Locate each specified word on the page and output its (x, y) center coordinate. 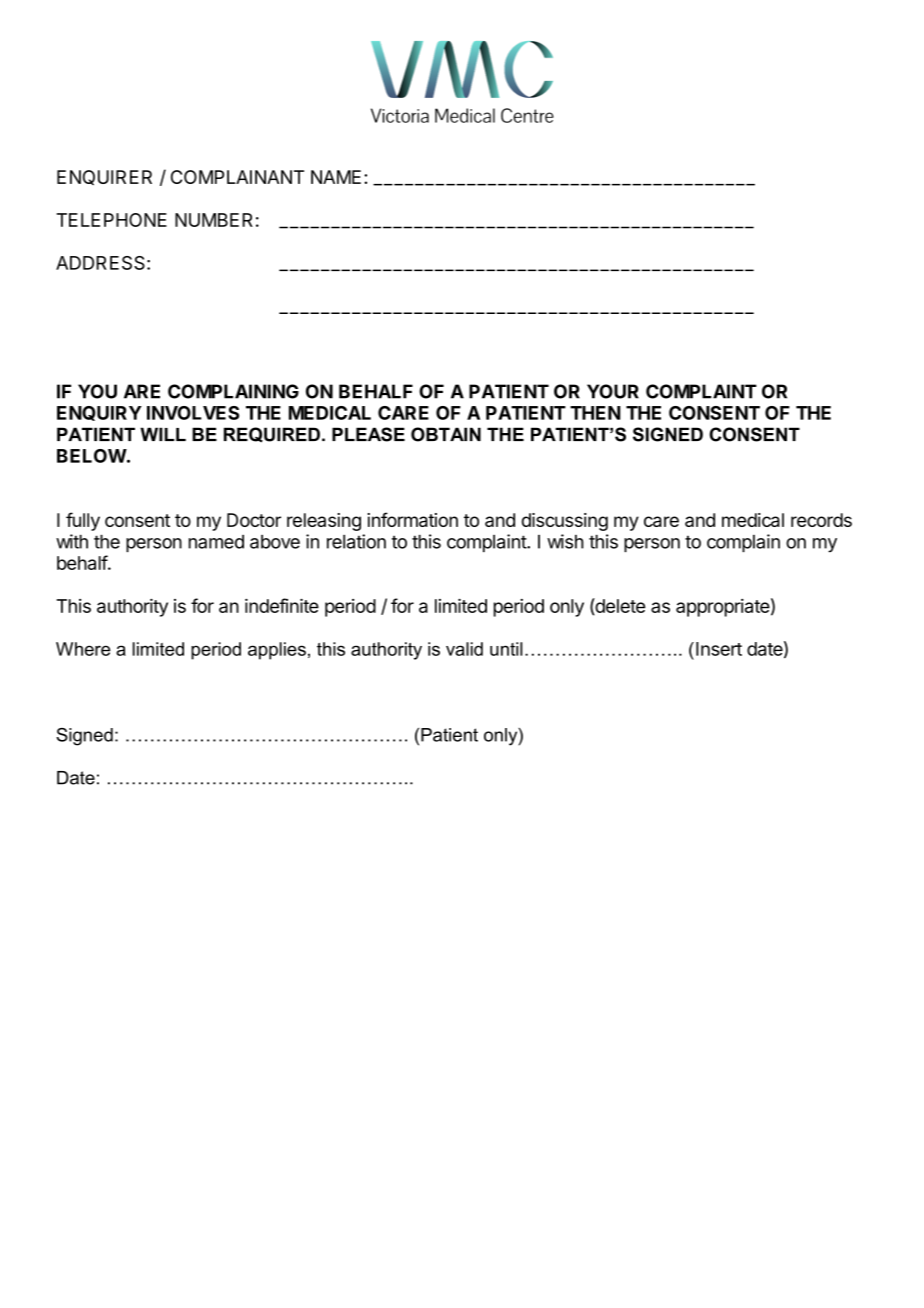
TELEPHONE (112, 220)
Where (83, 649)
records (821, 520)
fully (83, 521)
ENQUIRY (99, 413)
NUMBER (214, 220)
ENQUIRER (104, 177)
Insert (719, 649)
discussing (565, 522)
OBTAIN (446, 434)
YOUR (613, 391)
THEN (595, 413)
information (412, 519)
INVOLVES (193, 413)
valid (464, 649)
